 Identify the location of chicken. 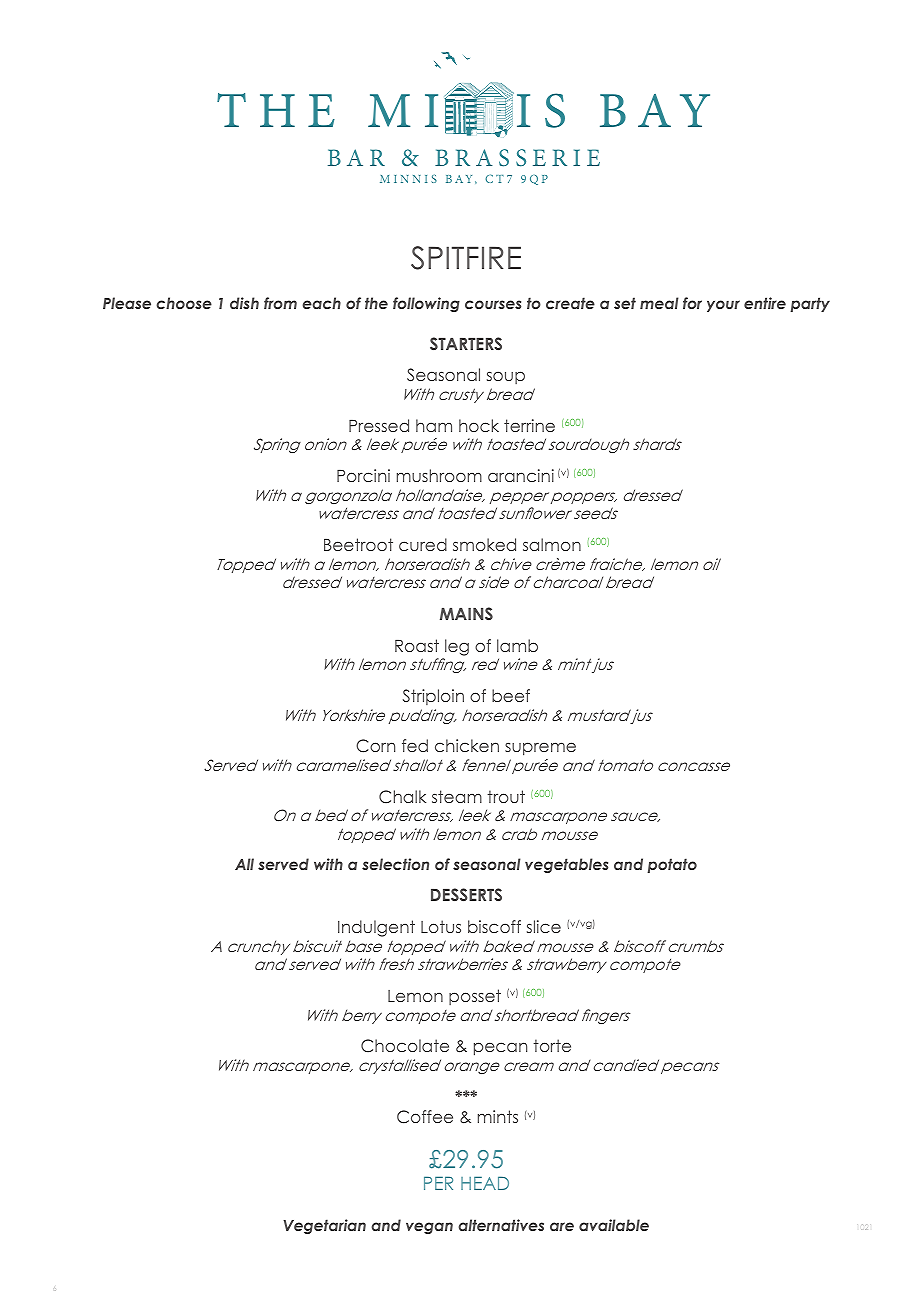
(467, 745).
